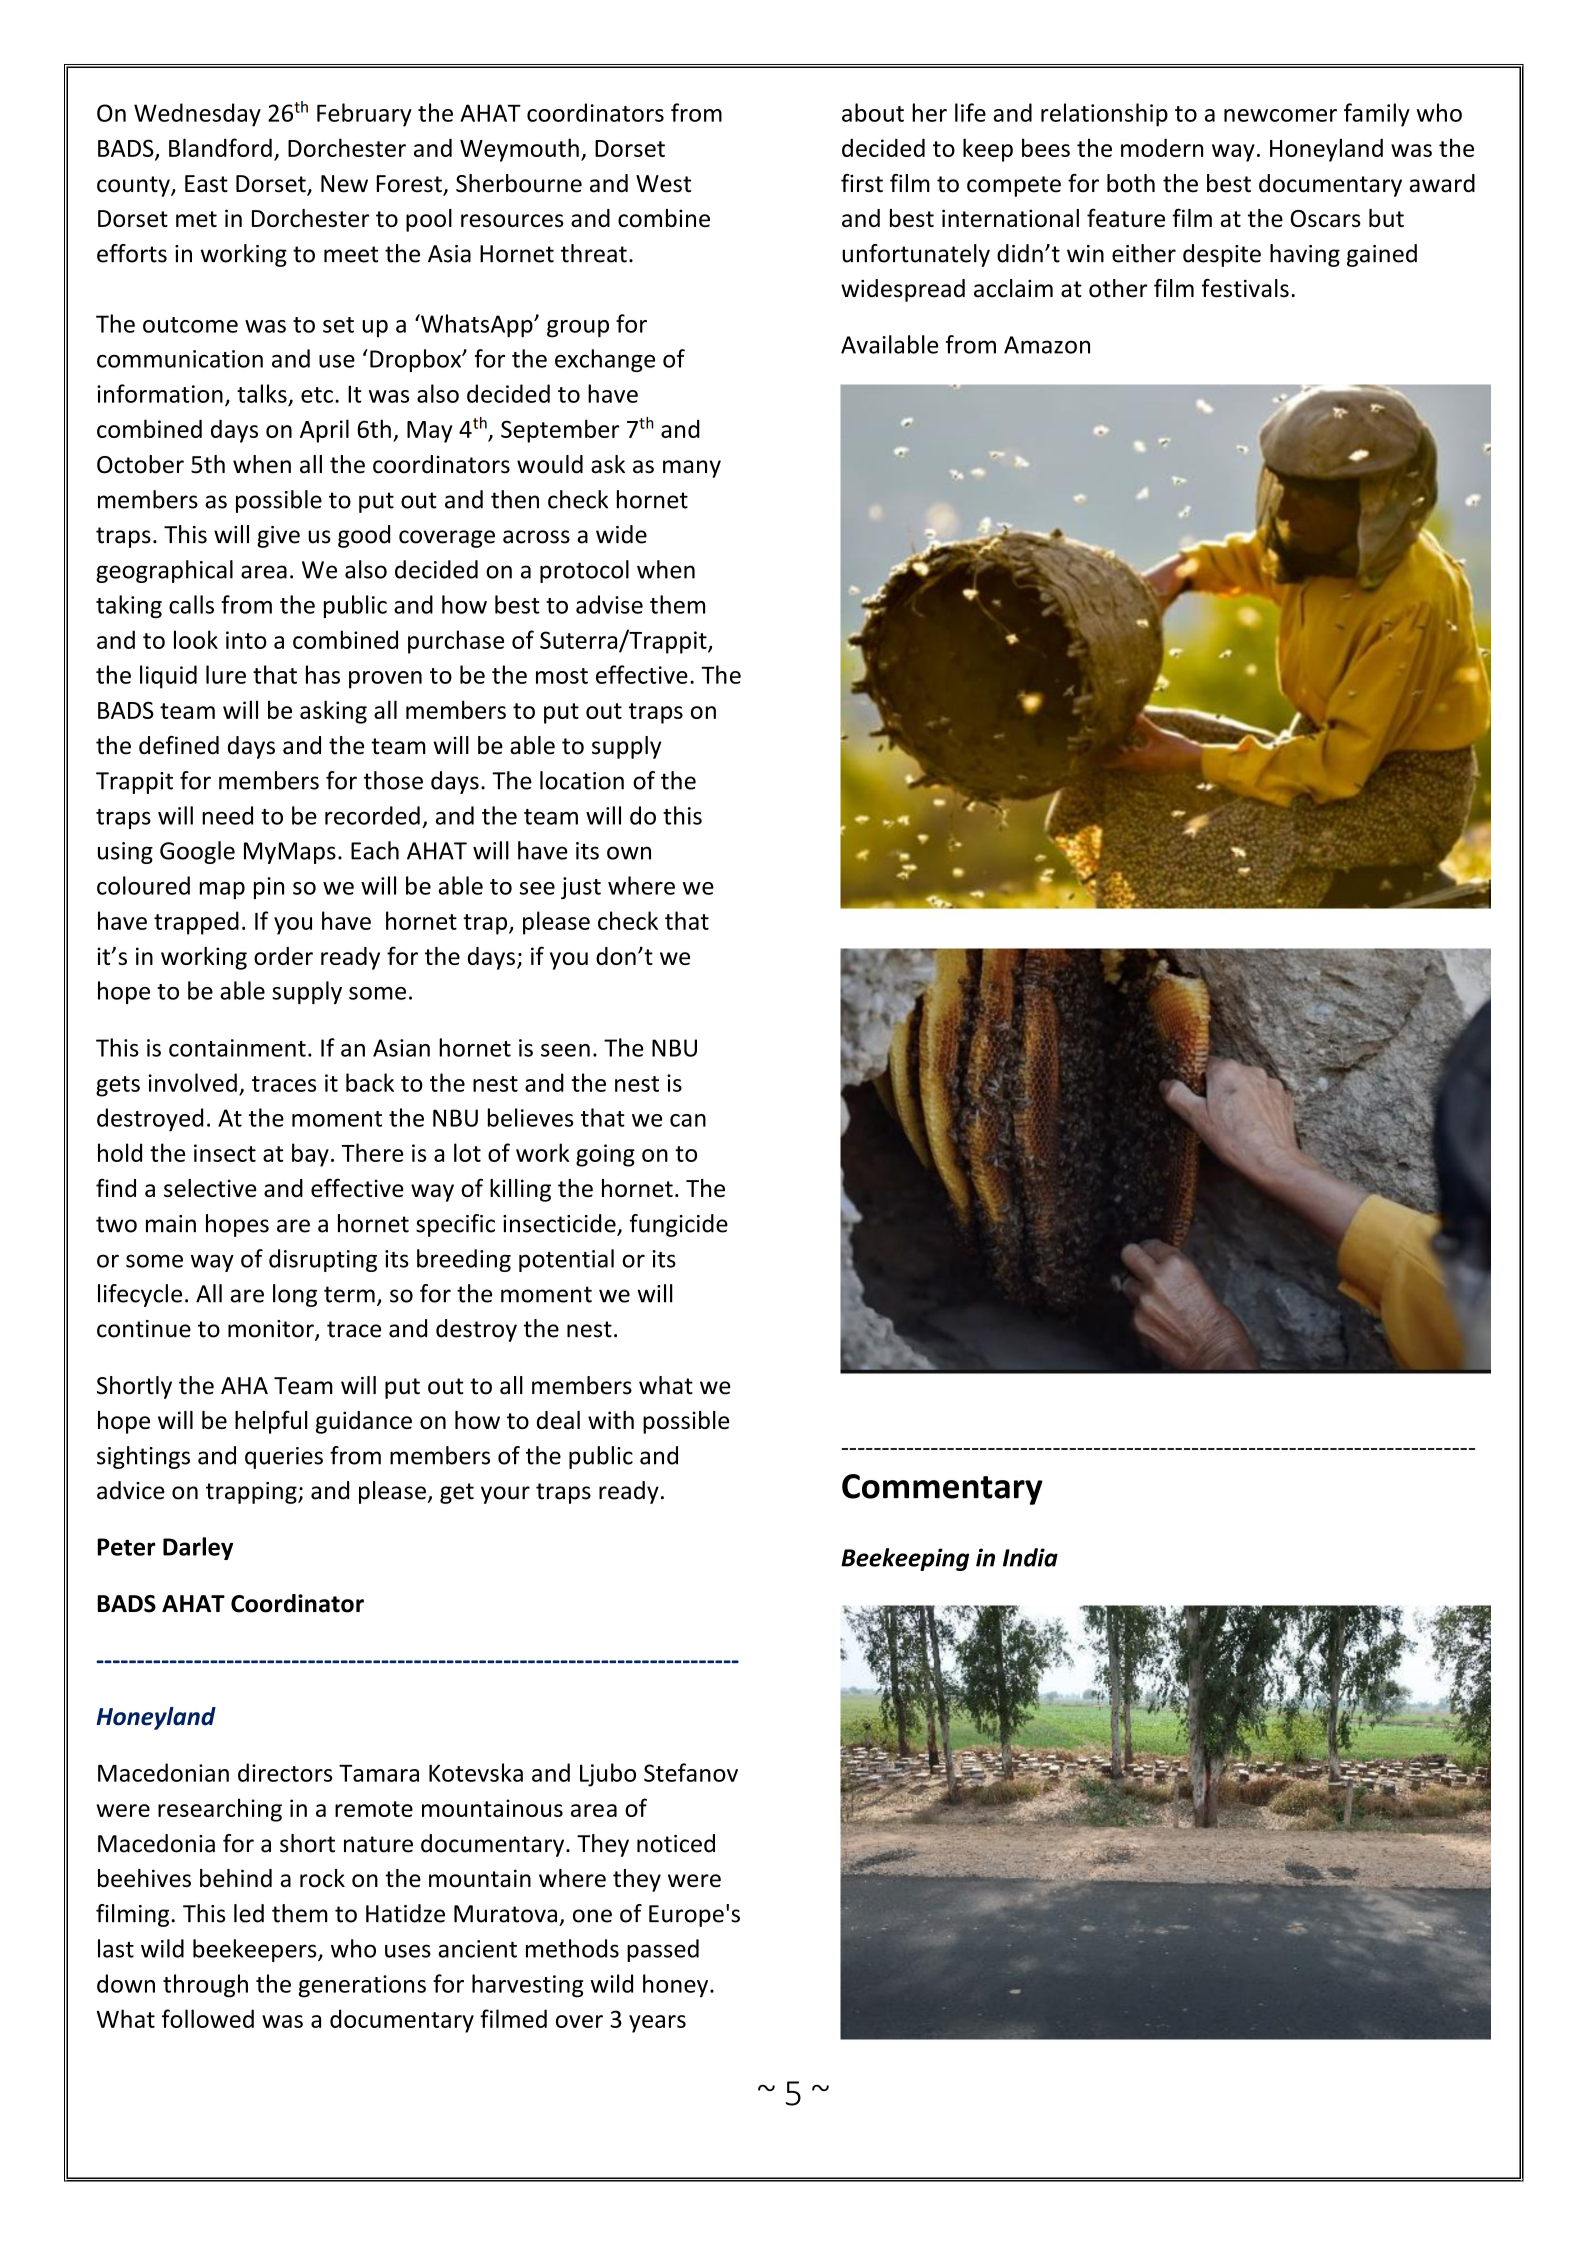 The width and height of the screenshot is (1587, 2245). Describe the element at coordinates (220, 147) in the screenshot. I see `Blandford` at that location.
